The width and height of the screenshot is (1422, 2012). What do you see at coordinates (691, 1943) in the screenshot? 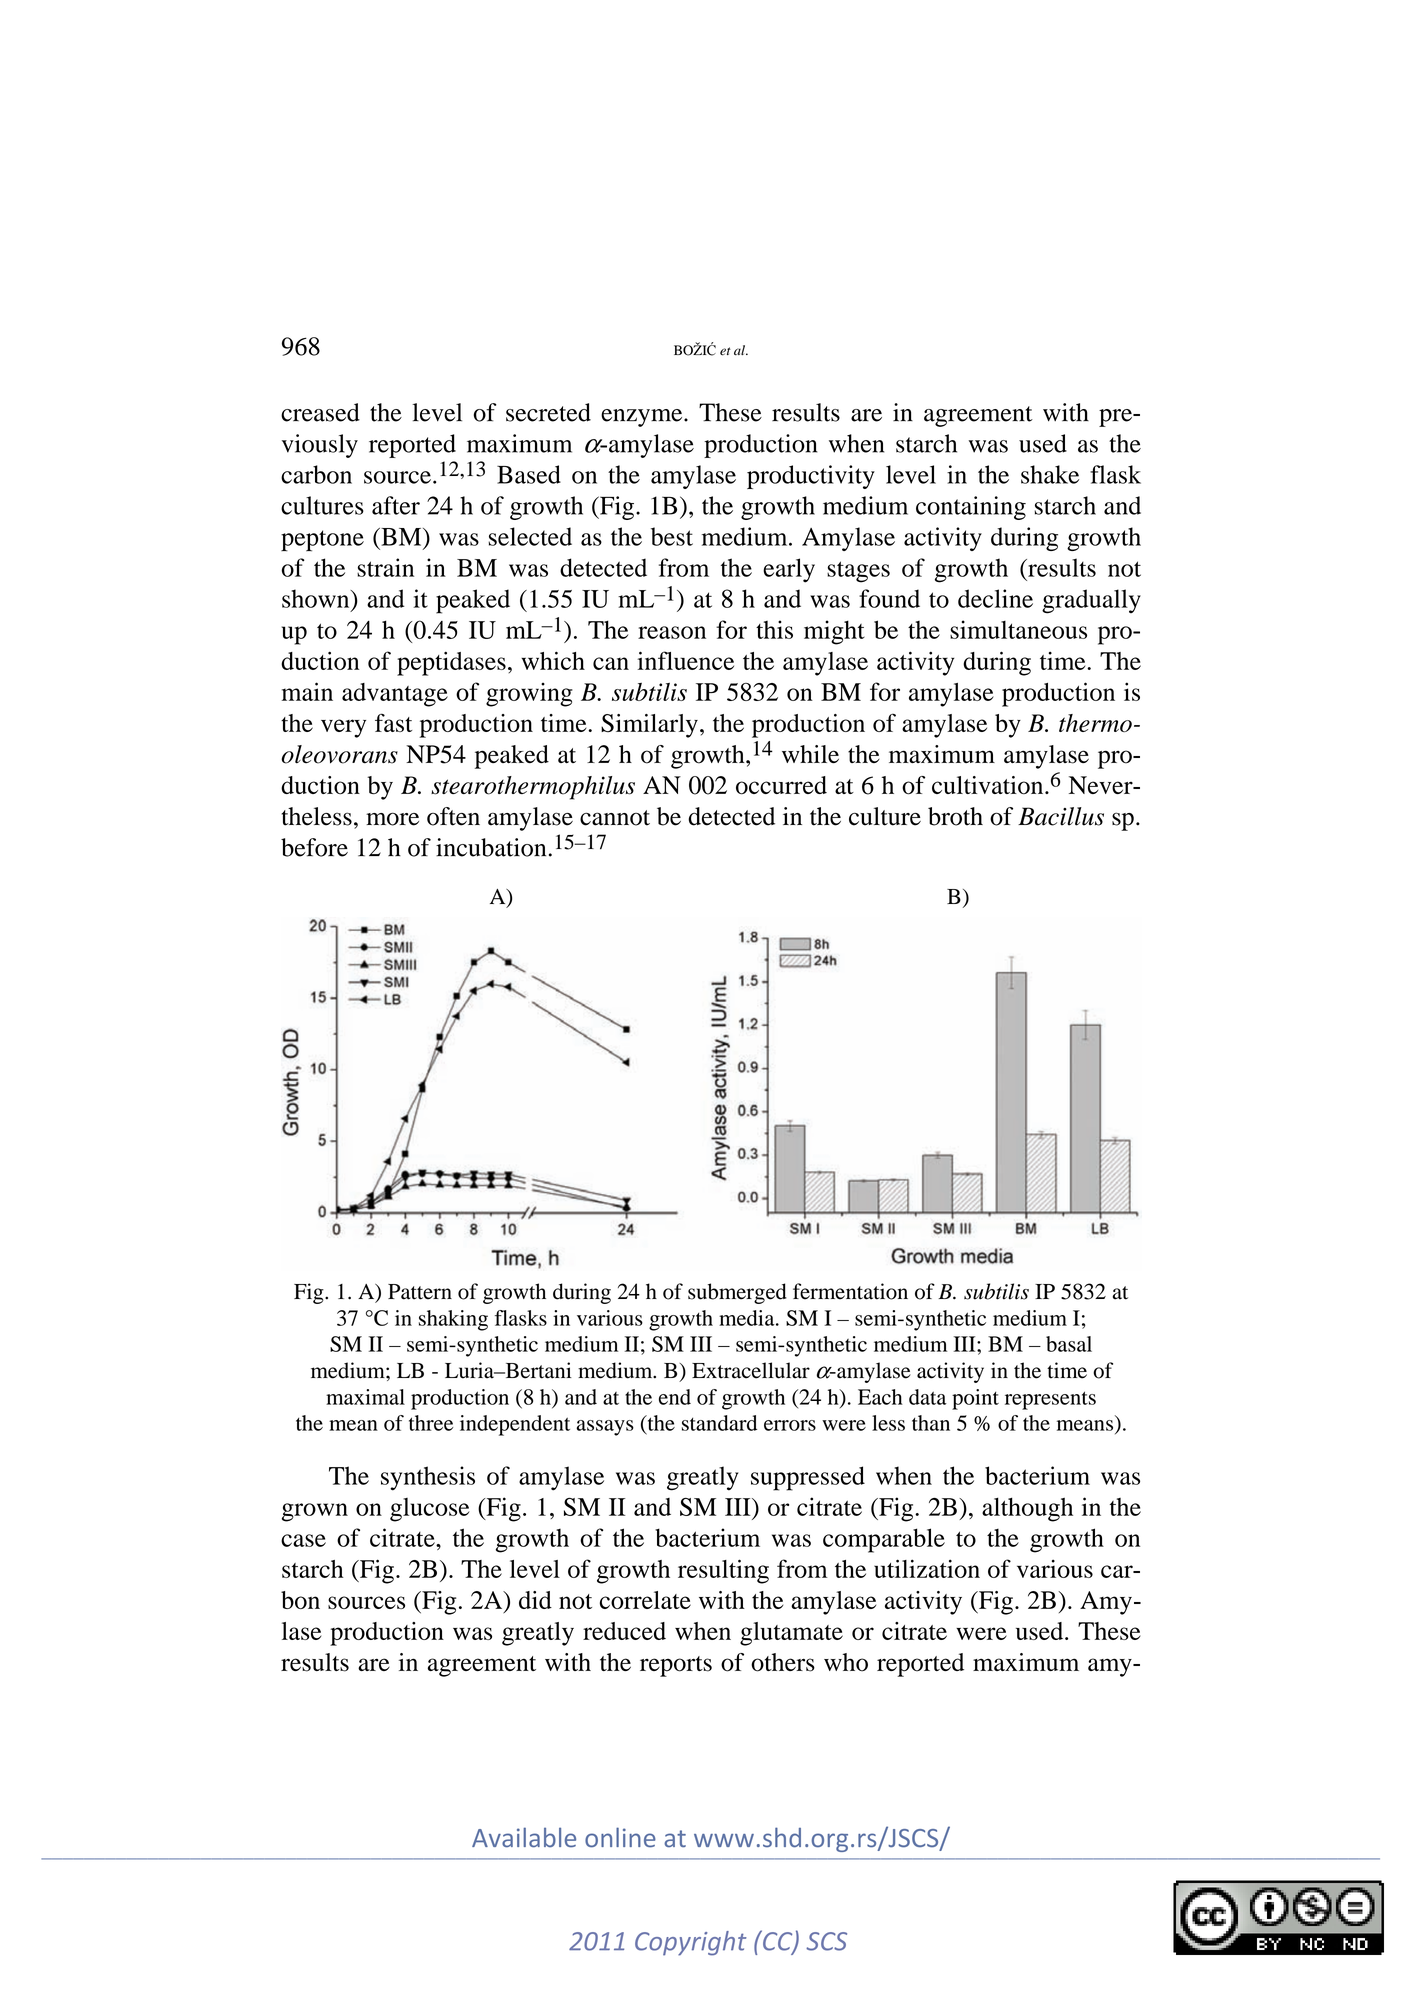
I see `Copyright` at bounding box center [691, 1943].
